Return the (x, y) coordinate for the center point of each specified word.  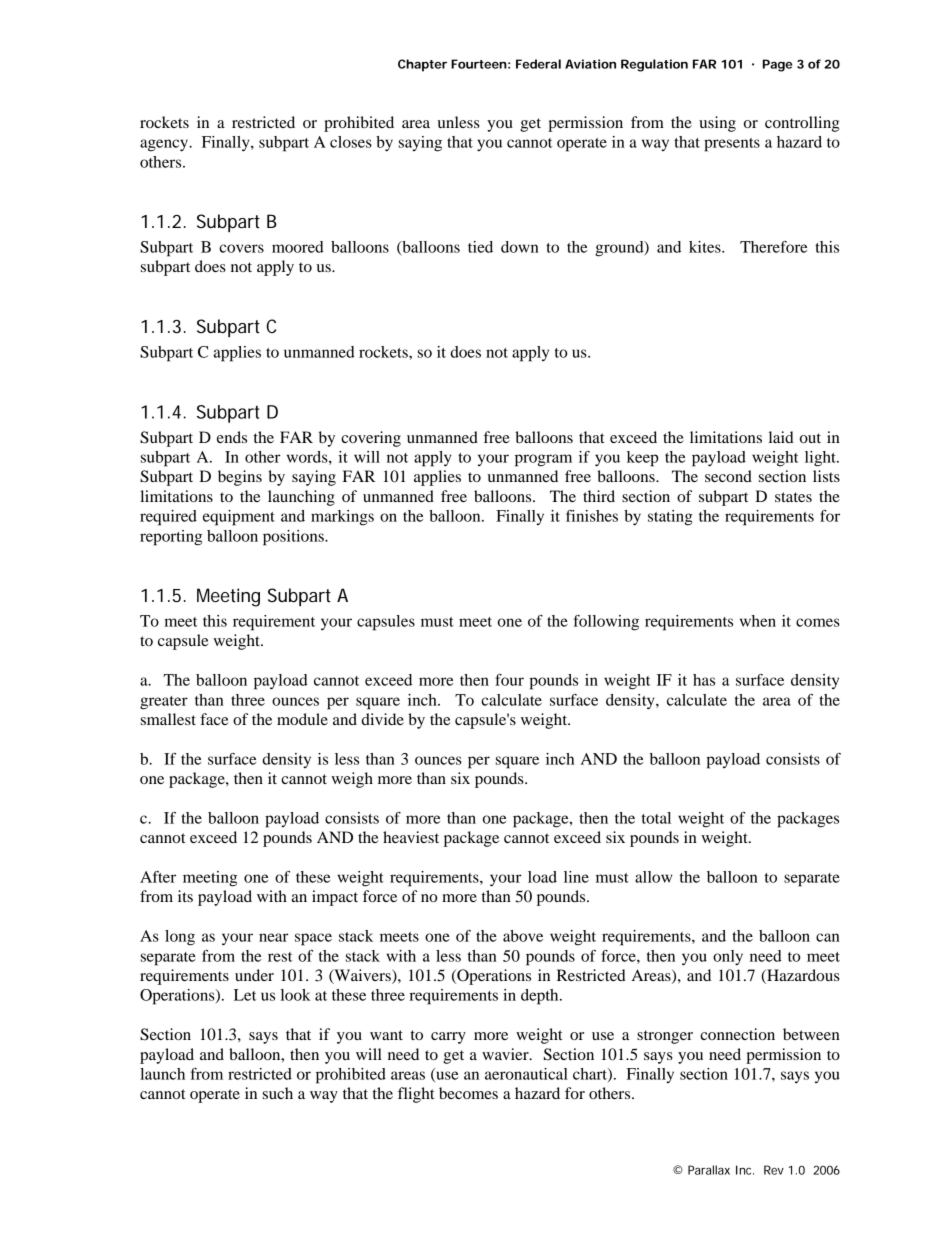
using (717, 124)
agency (165, 145)
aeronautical (526, 1074)
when (758, 621)
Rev (774, 1170)
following (606, 623)
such (278, 1093)
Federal (538, 64)
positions (294, 538)
